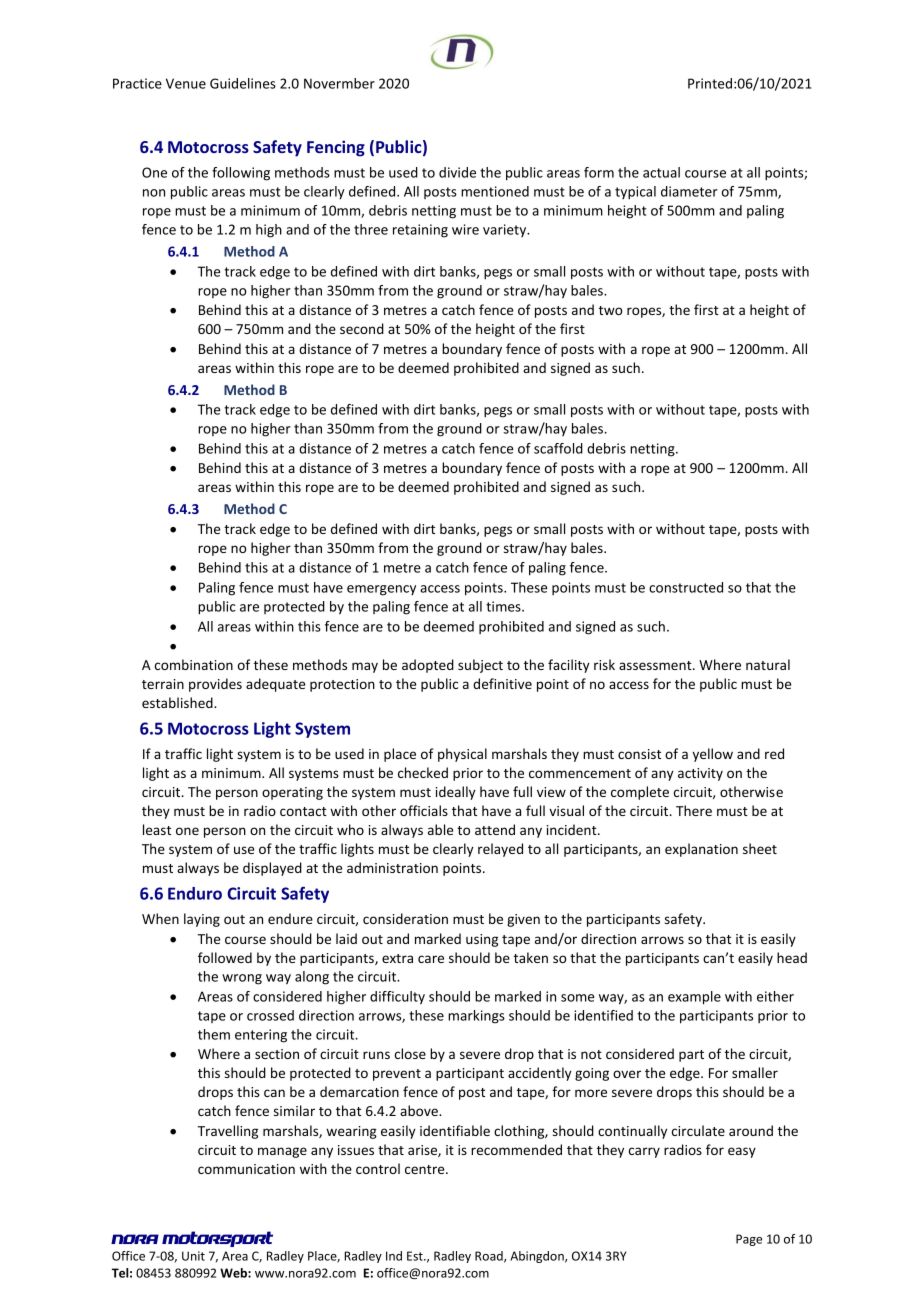 Image resolution: width=924 pixels, height=1308 pixels. I want to click on subject, so click(480, 666).
